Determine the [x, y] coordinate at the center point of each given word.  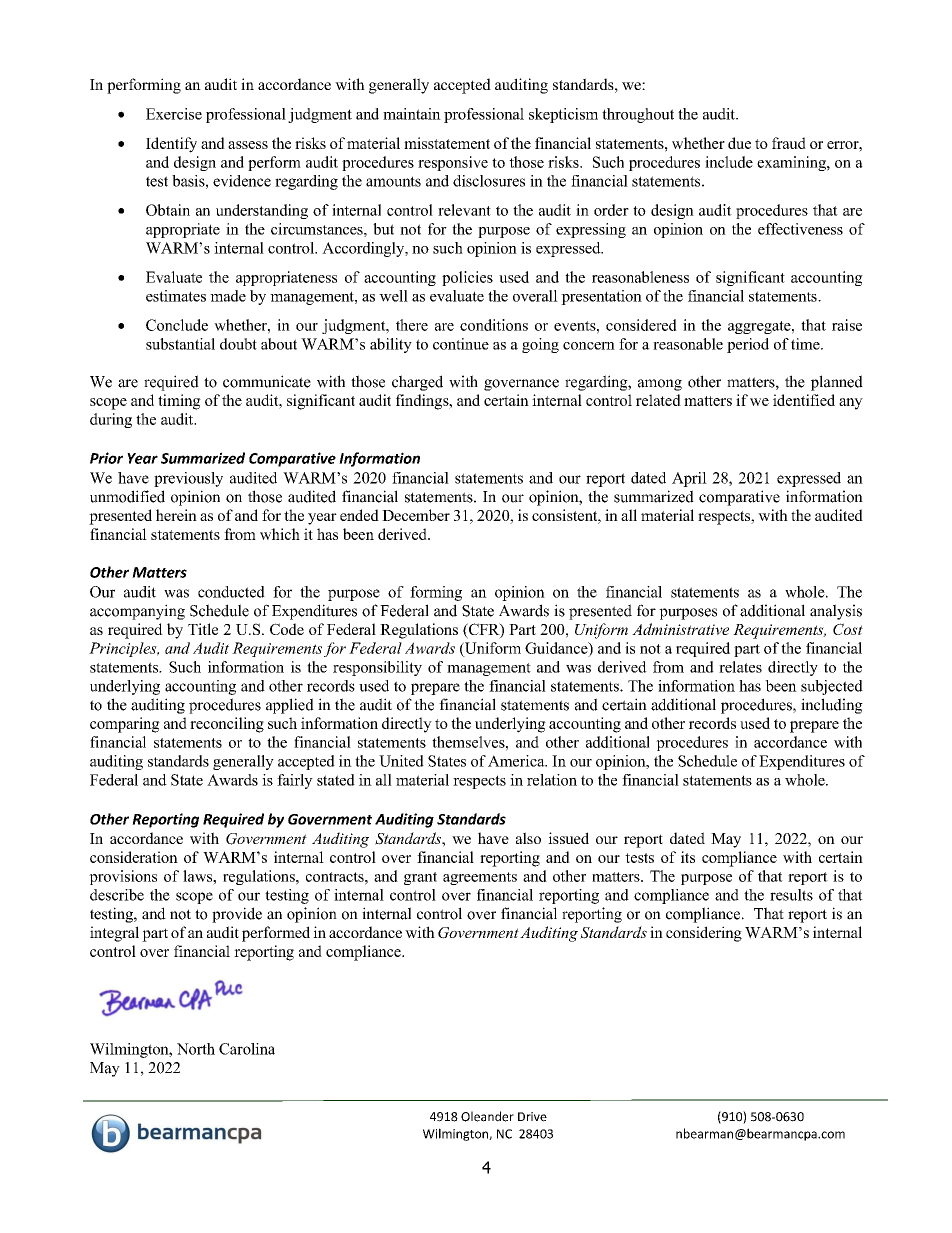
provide [237, 915]
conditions [494, 325]
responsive [453, 163]
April [689, 479]
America [517, 761]
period [748, 345]
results [791, 895]
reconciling [227, 725]
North [196, 1049]
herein [176, 515]
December [416, 515]
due [739, 143]
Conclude [177, 325]
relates [740, 667]
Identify [171, 145]
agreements [480, 878]
